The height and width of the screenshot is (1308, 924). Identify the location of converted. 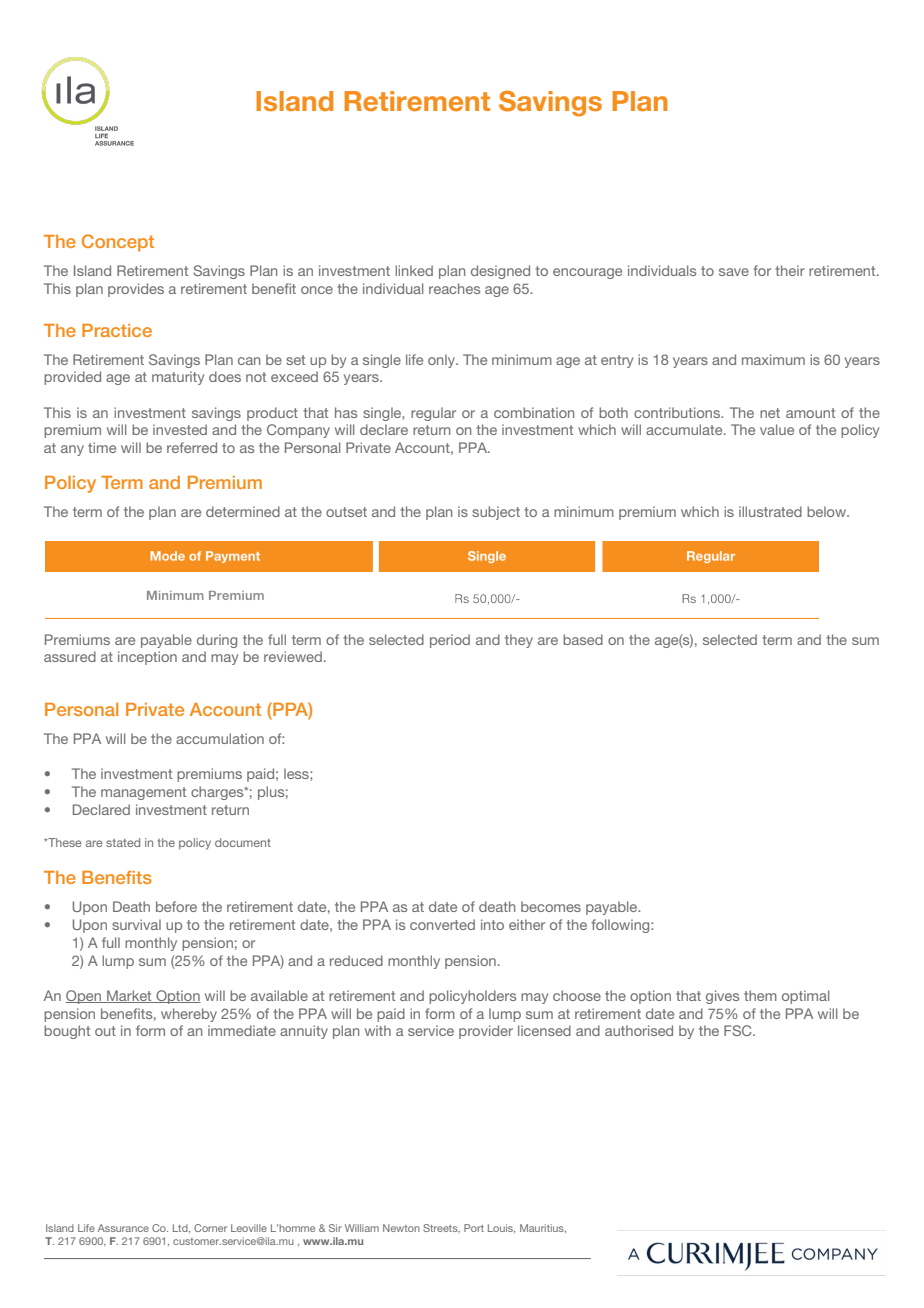
(442, 924).
